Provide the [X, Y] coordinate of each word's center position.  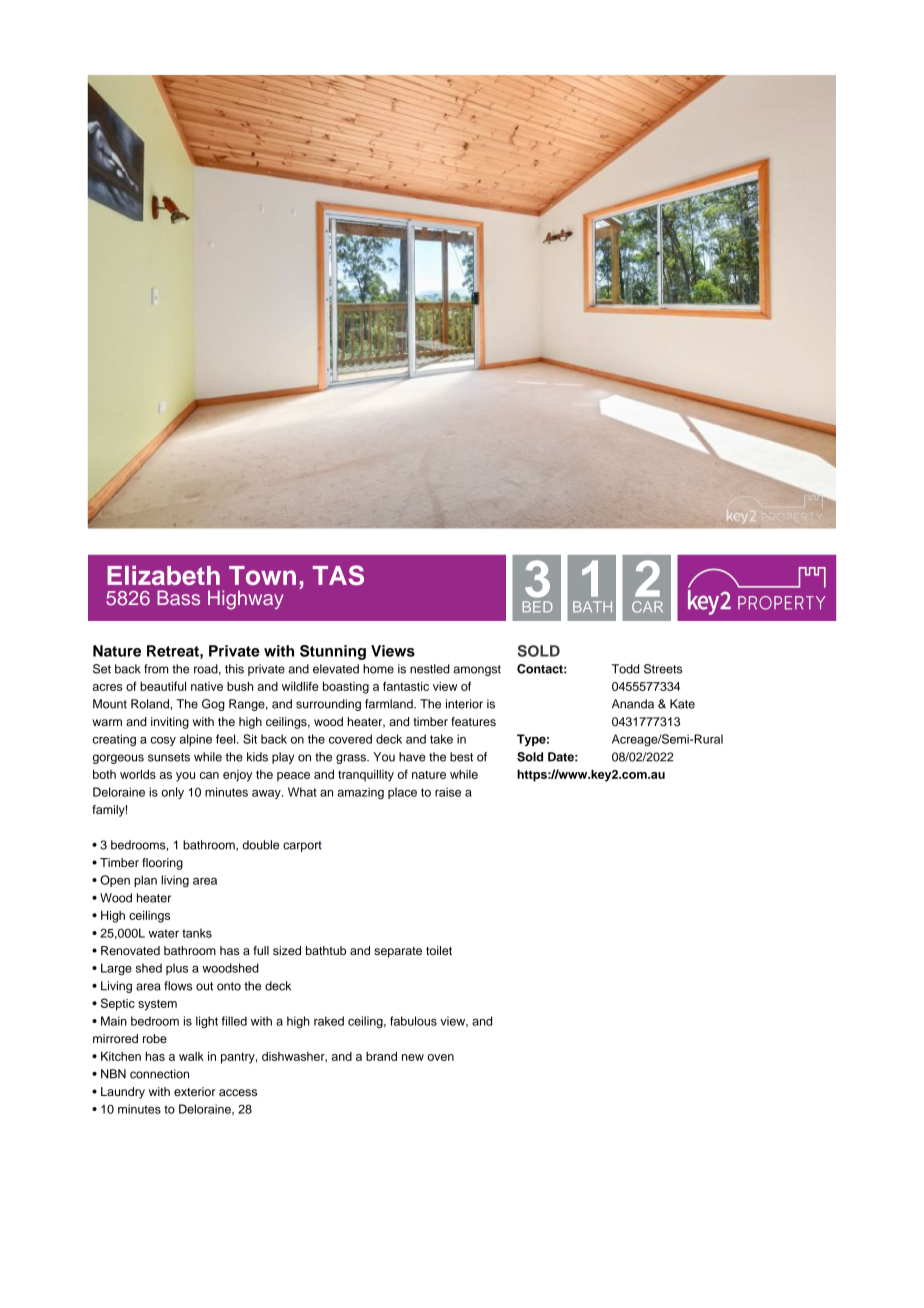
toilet [439, 950]
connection [159, 1074]
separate [398, 952]
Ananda [633, 704]
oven [440, 1057]
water [164, 933]
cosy [163, 741]
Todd [625, 669]
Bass [178, 597]
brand [381, 1056]
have [412, 757]
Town [262, 575]
